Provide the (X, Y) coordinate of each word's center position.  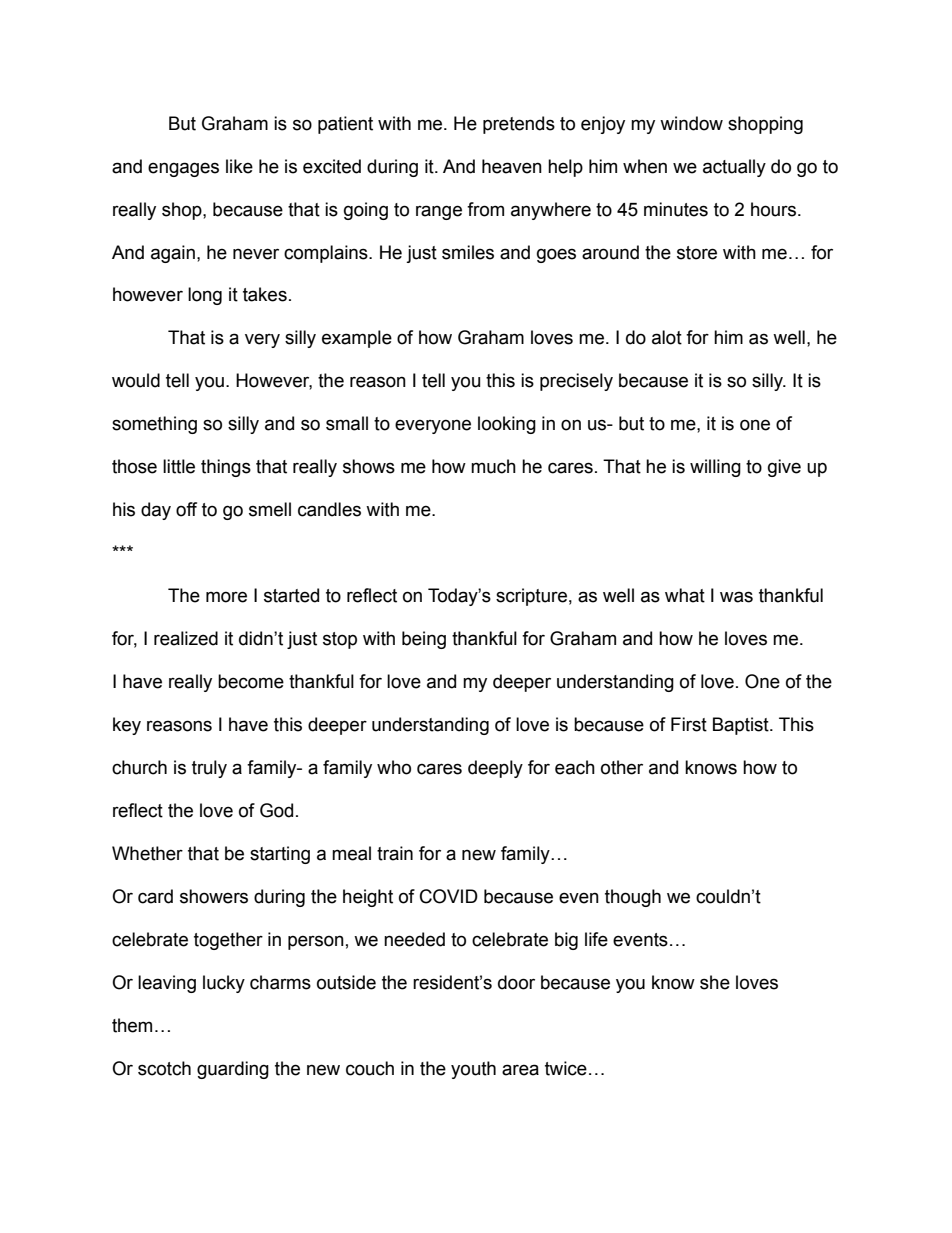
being (424, 640)
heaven (512, 166)
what (685, 595)
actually (734, 168)
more (226, 597)
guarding (233, 1070)
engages (183, 169)
